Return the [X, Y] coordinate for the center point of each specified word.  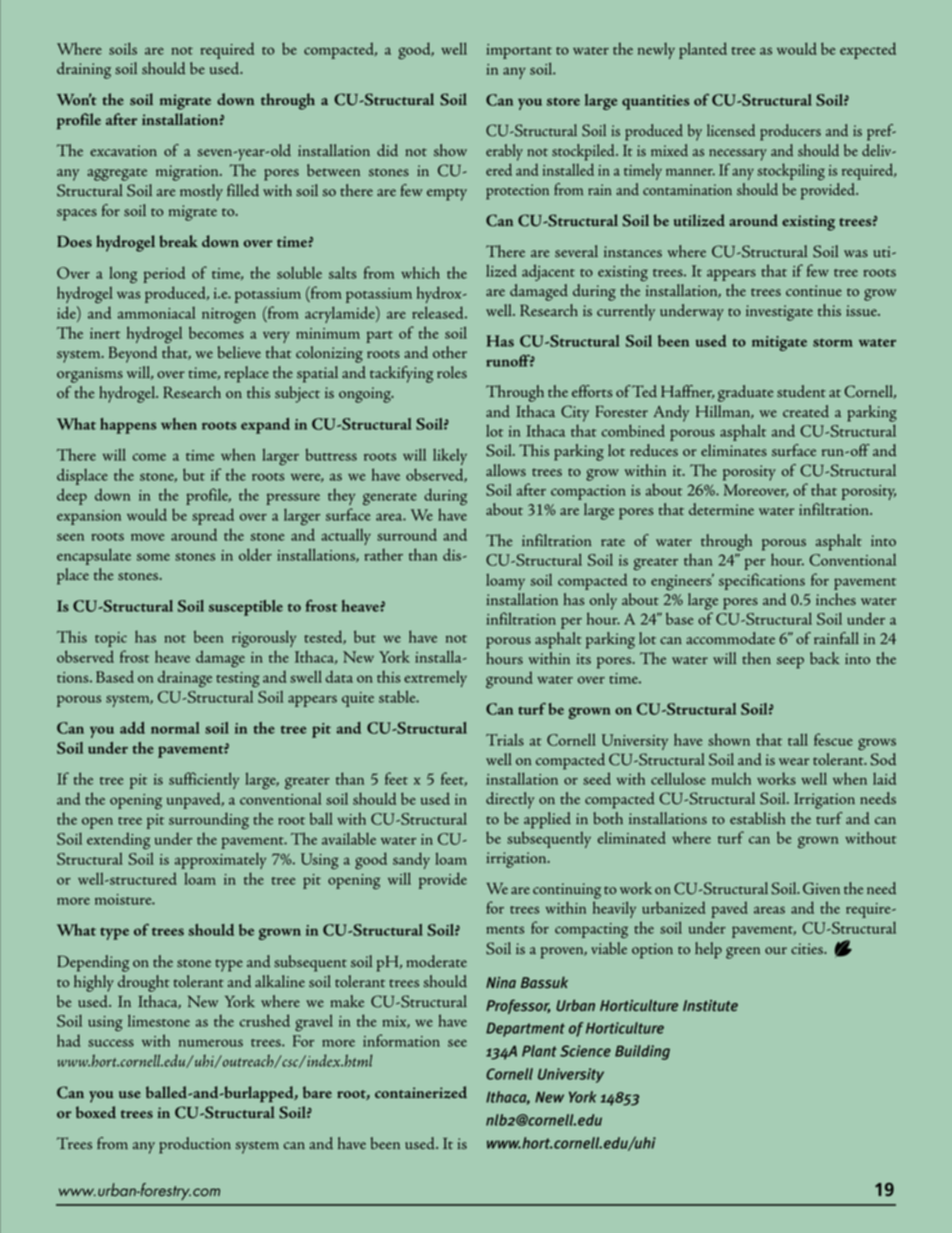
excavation [123, 150]
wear [794, 761]
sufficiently [204, 780]
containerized [421, 1092]
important [519, 51]
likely [450, 456]
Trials [505, 739]
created [806, 411]
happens [128, 426]
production [195, 1145]
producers [790, 132]
